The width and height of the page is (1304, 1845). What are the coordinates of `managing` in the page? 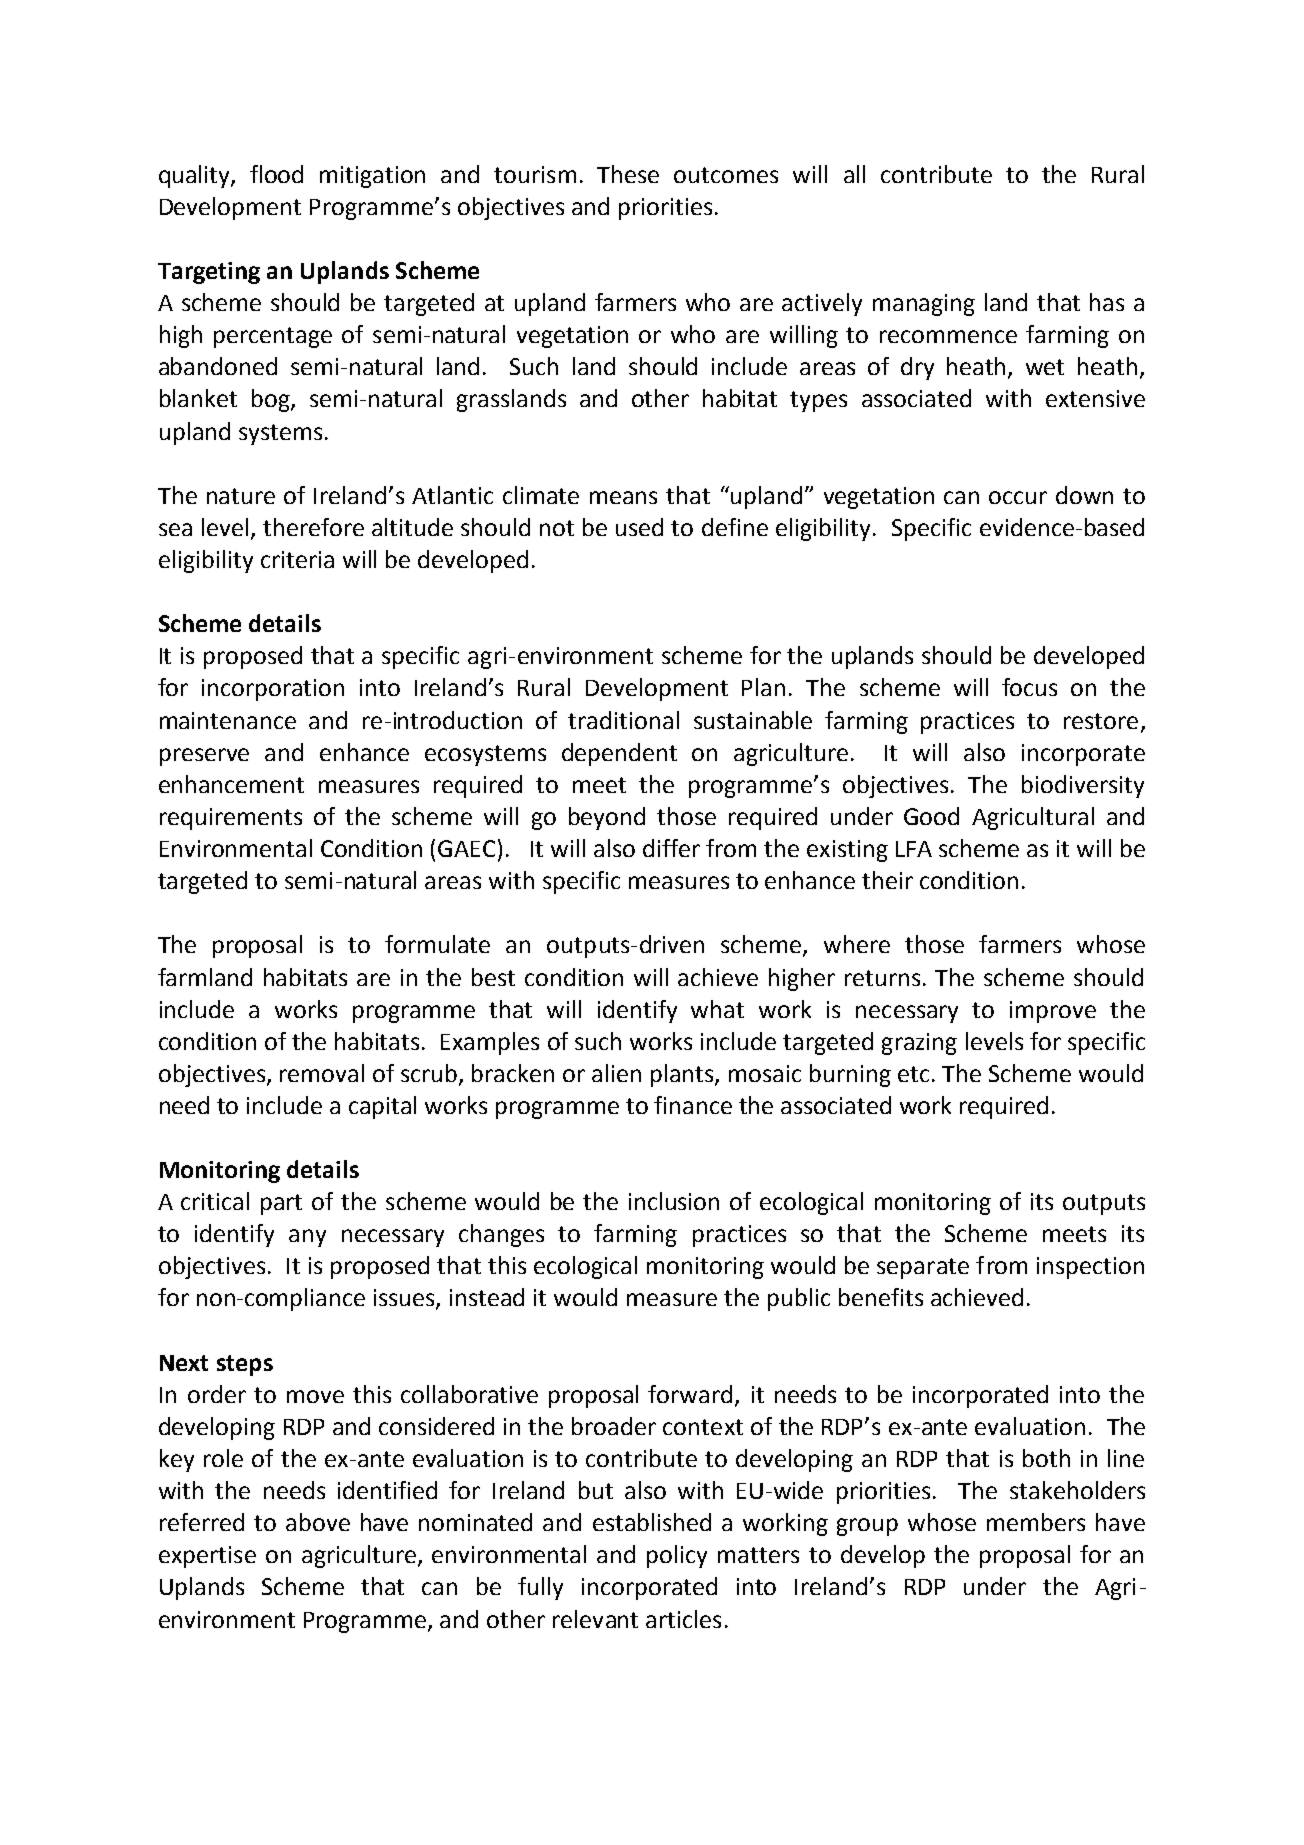 It's located at (924, 305).
